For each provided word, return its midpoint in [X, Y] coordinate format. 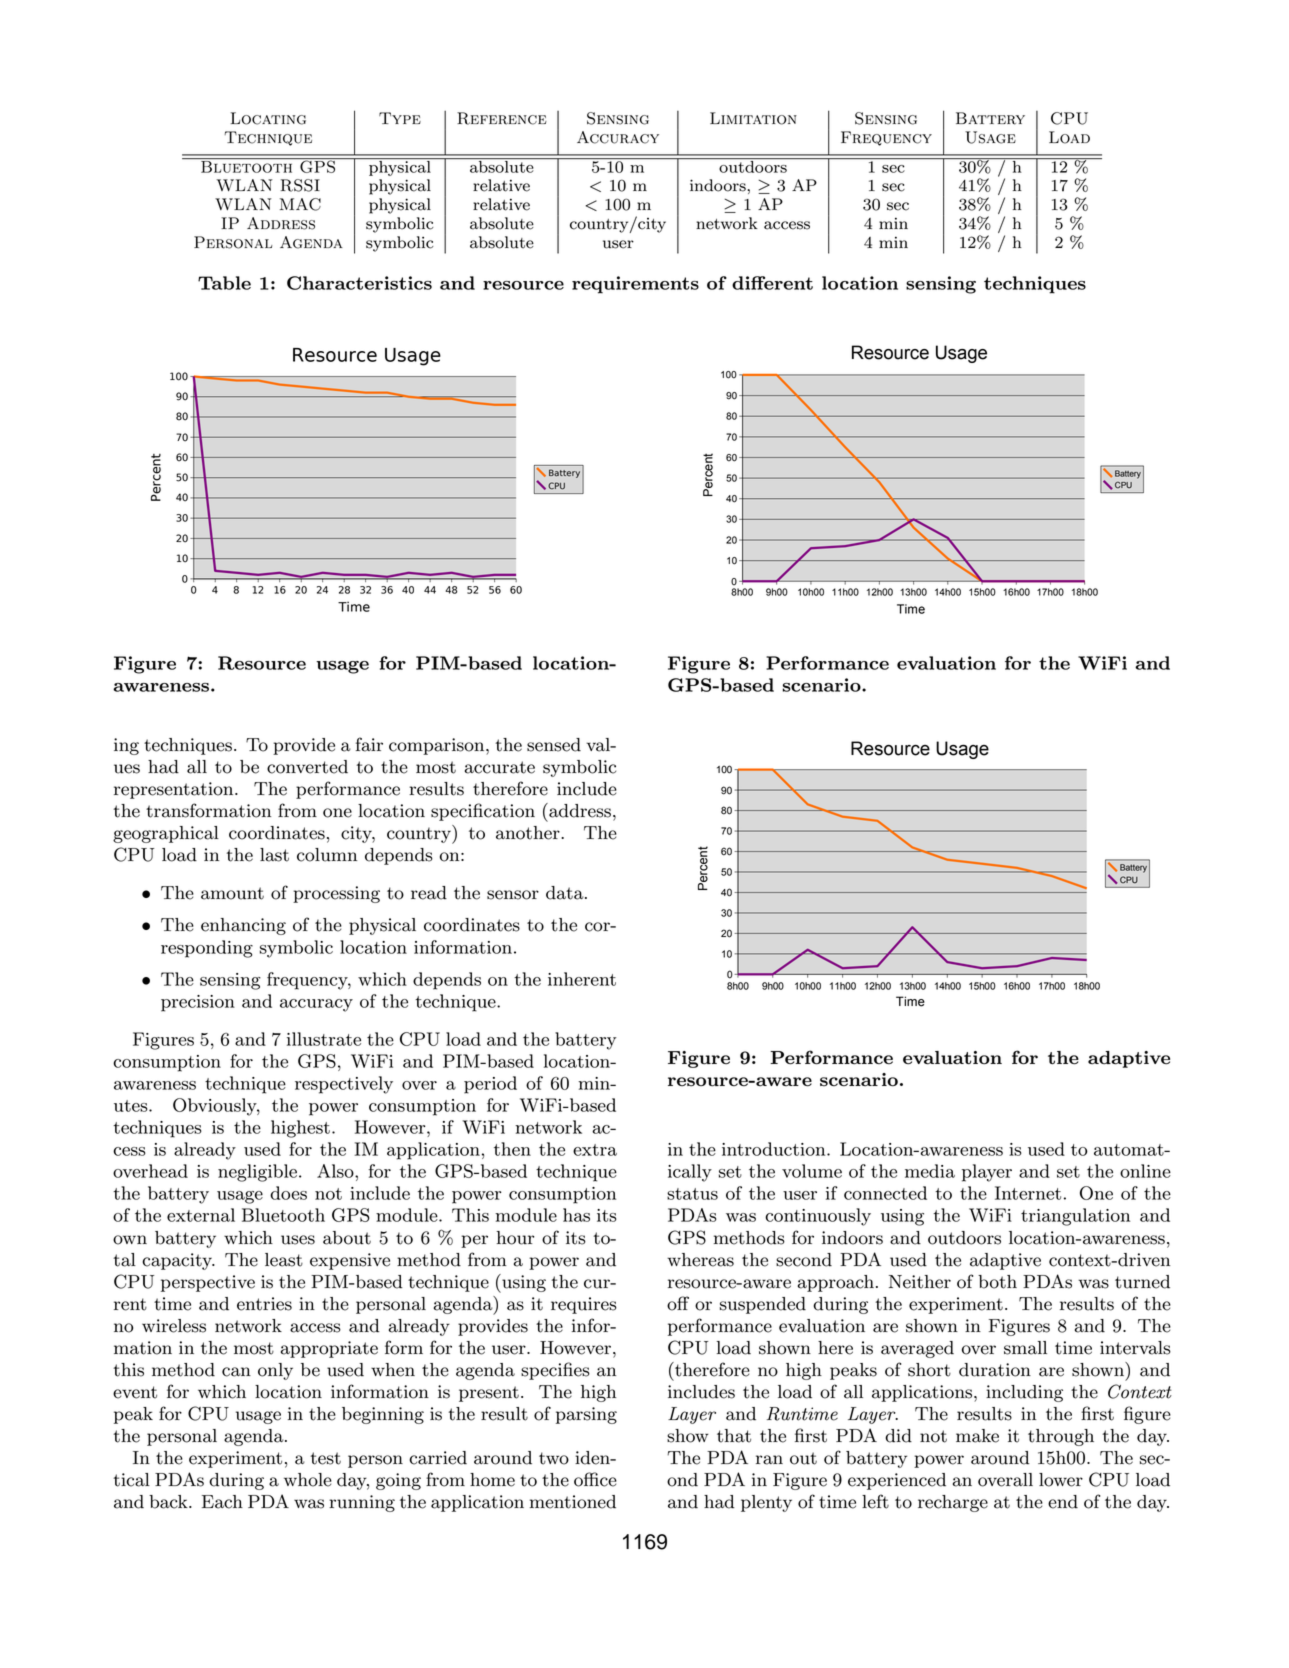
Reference [502, 118]
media [930, 1171]
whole [308, 1480]
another [529, 833]
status [692, 1194]
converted [307, 767]
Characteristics [359, 283]
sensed [554, 745]
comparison [438, 746]
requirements [635, 285]
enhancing [243, 926]
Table [224, 283]
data [566, 893]
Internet [1028, 1193]
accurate [500, 767]
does [288, 1193]
